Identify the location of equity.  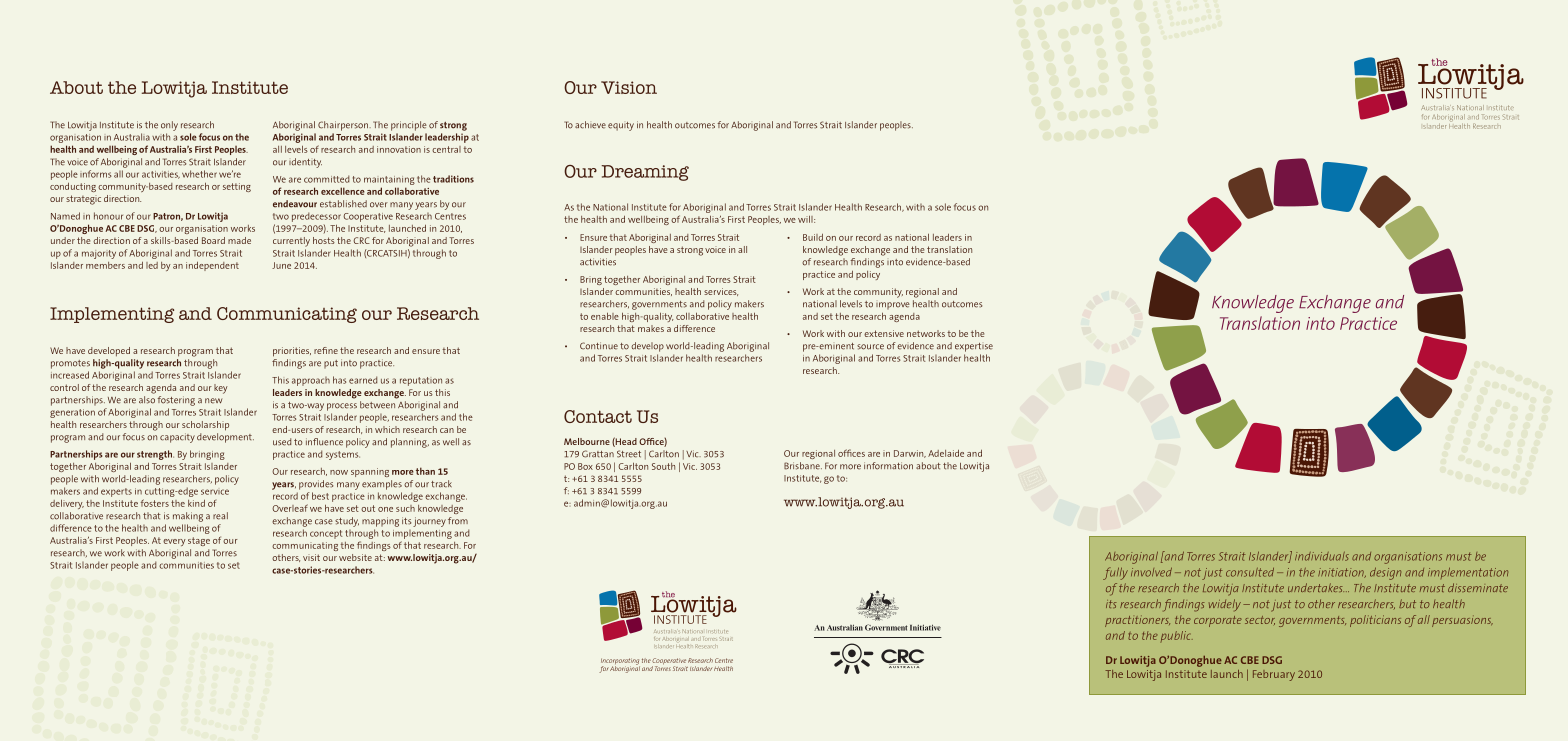
(621, 126).
